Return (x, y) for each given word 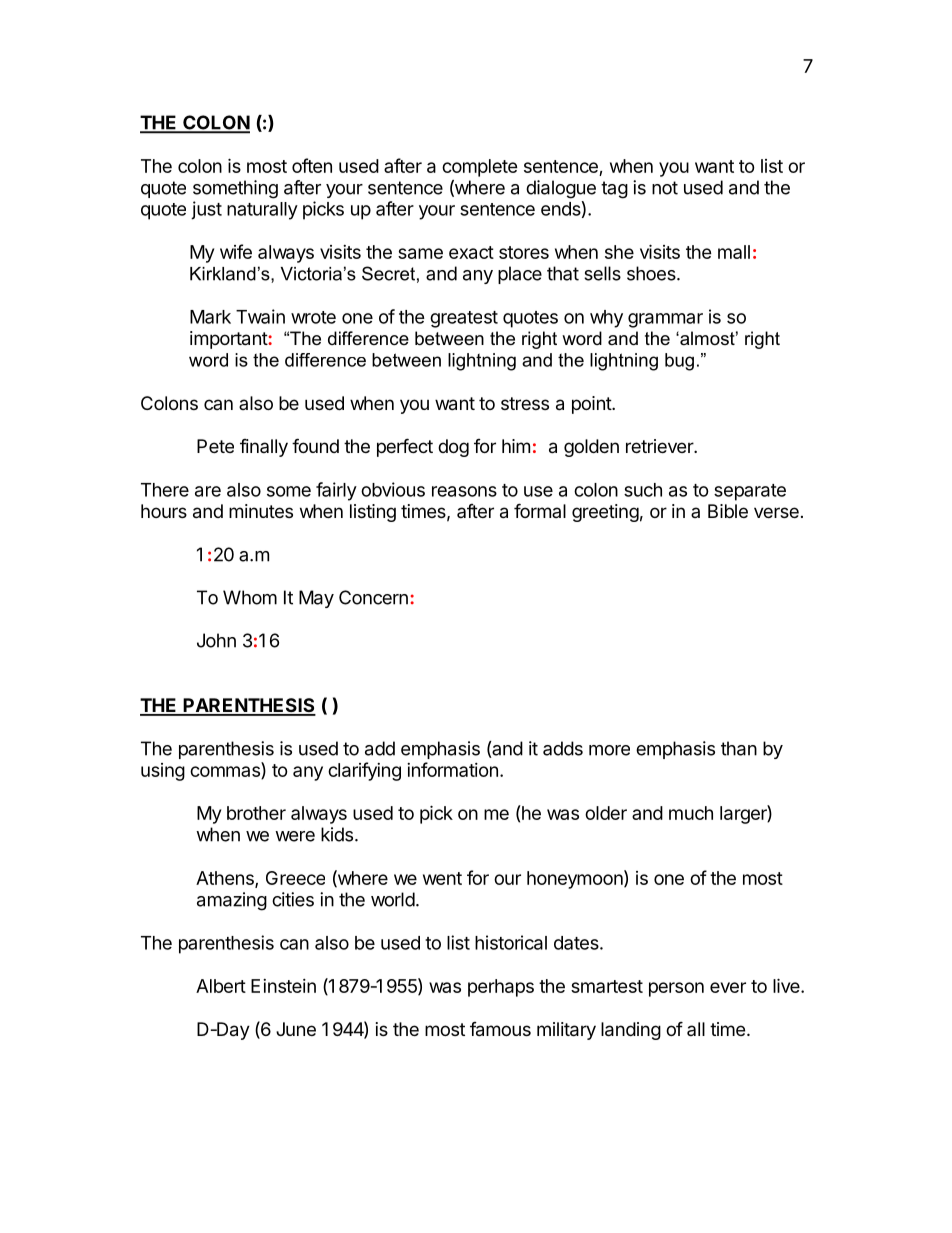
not (665, 188)
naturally (262, 211)
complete (480, 168)
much (691, 813)
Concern (373, 597)
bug (679, 362)
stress (525, 403)
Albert (221, 986)
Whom (250, 597)
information (452, 769)
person (676, 989)
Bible (728, 511)
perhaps (501, 988)
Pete (215, 446)
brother (256, 813)
